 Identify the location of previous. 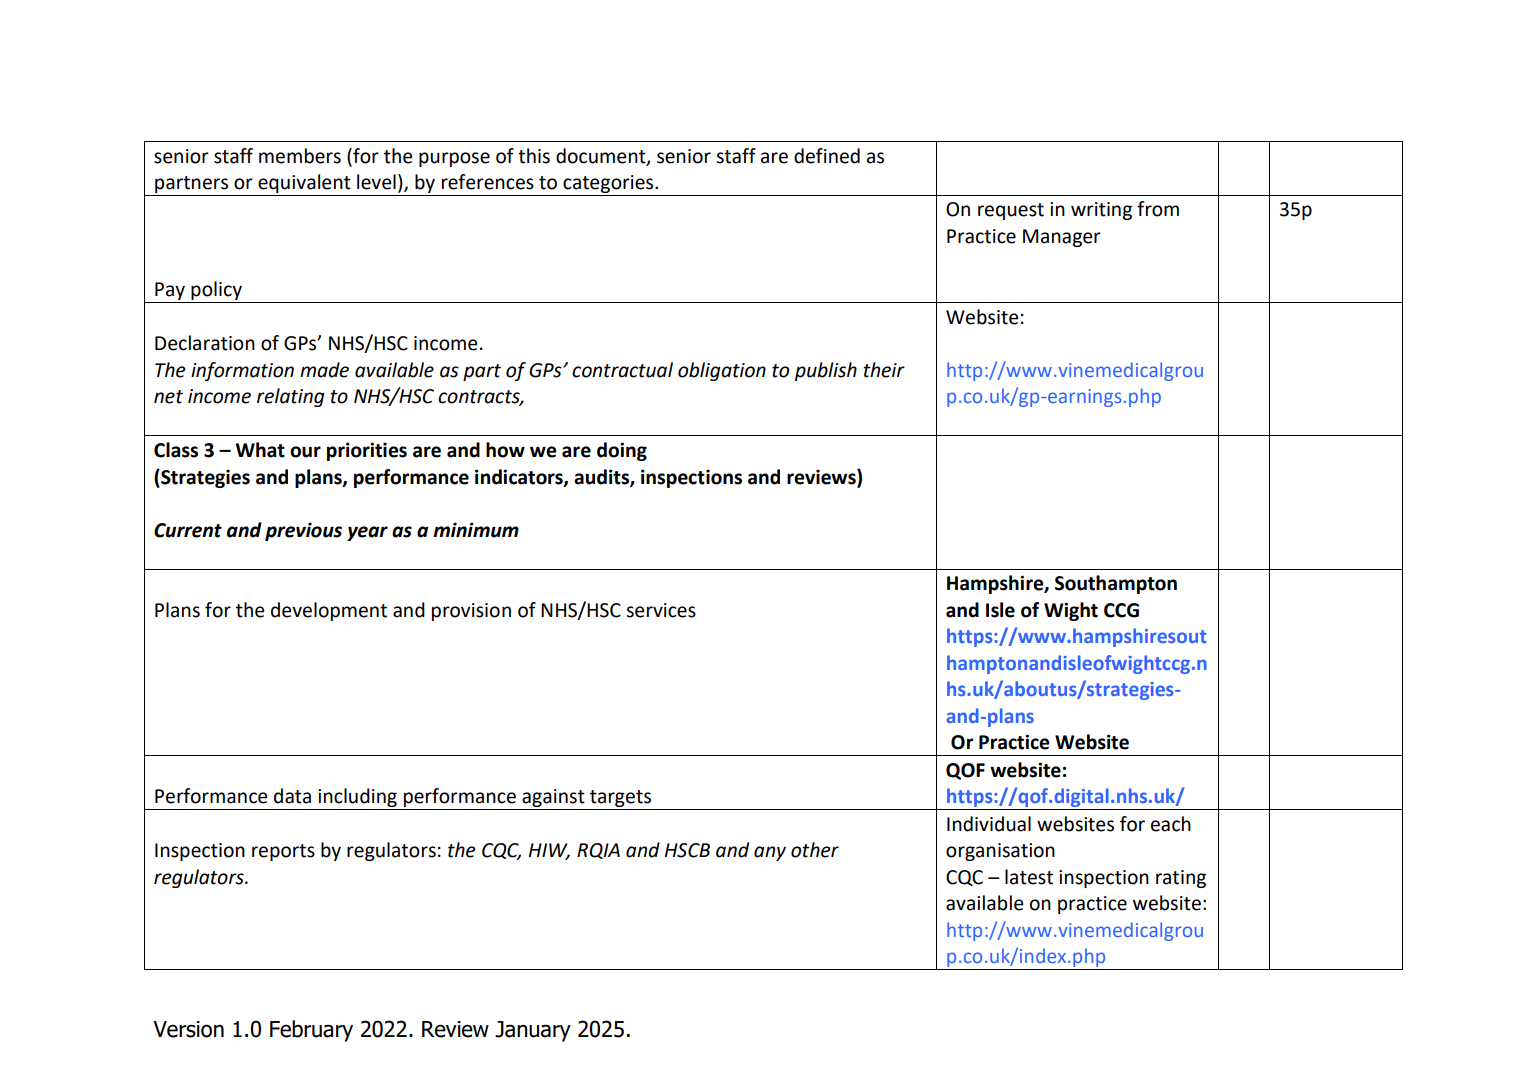
(303, 531).
